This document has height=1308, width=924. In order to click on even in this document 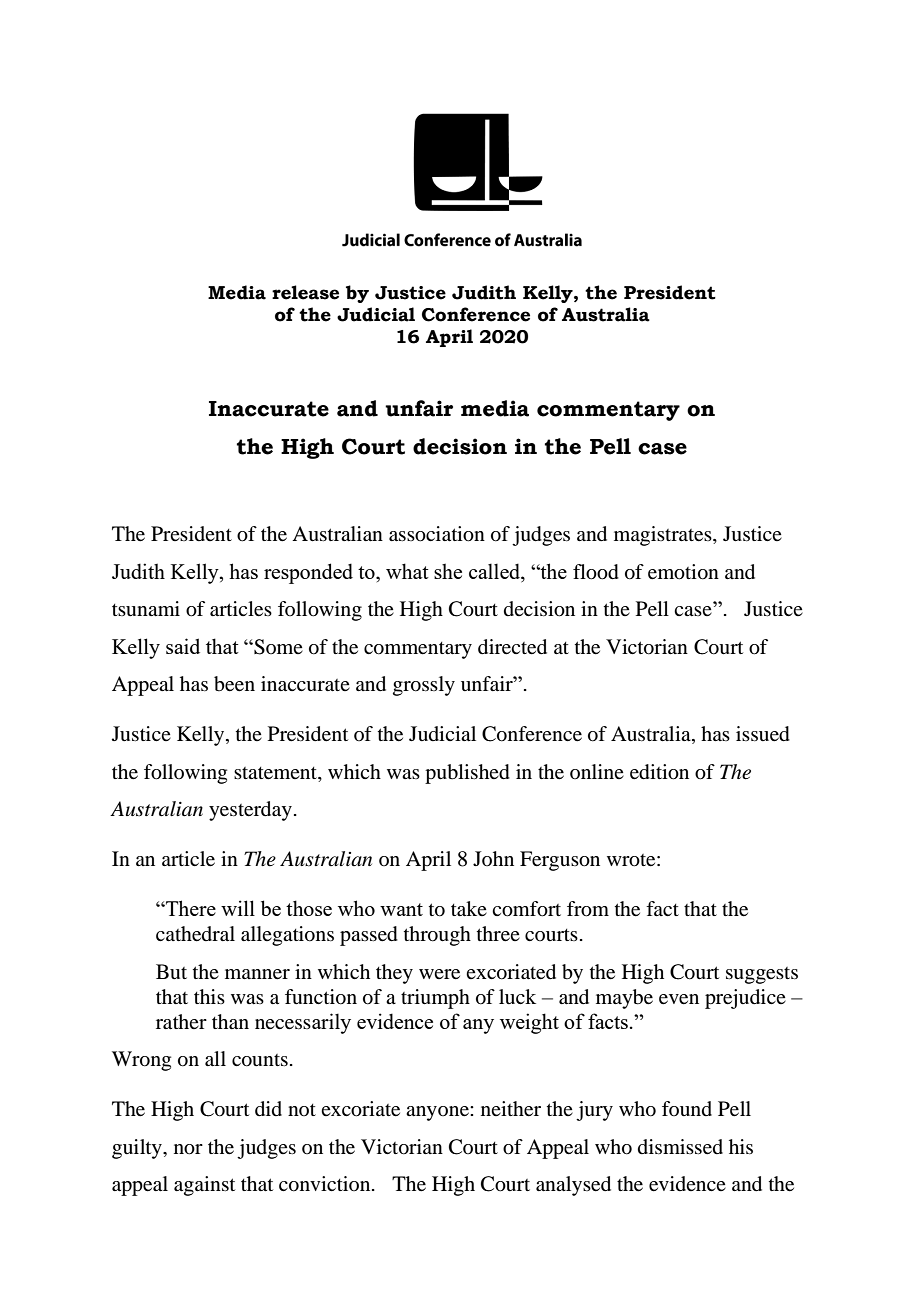, I will do `click(679, 999)`.
